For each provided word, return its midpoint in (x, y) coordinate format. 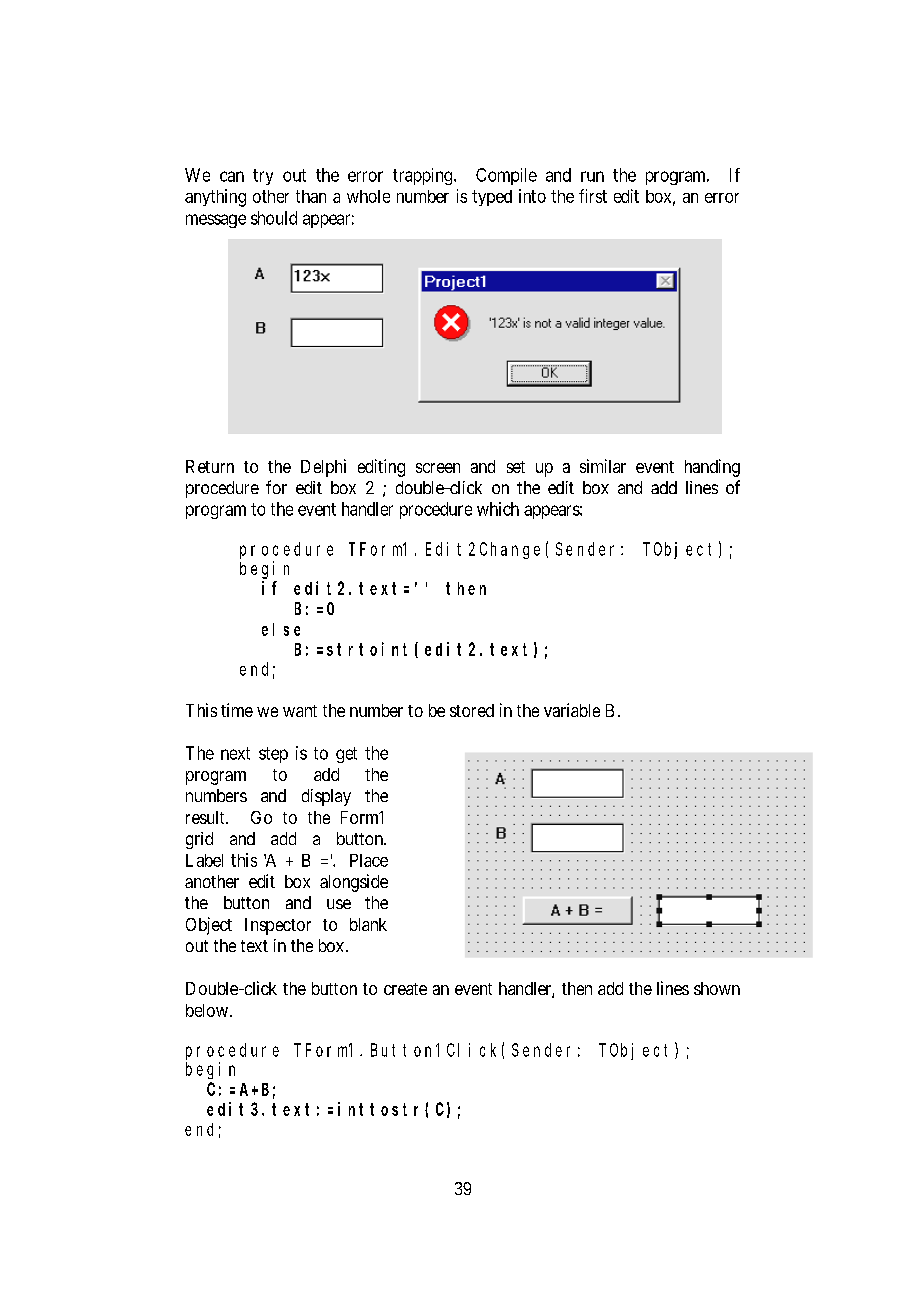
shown (717, 988)
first (593, 196)
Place (369, 860)
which (498, 509)
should (274, 218)
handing (712, 468)
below (207, 1010)
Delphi (323, 468)
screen (438, 468)
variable (572, 710)
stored (472, 710)
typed (492, 198)
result (206, 817)
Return (210, 466)
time (237, 710)
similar (603, 466)
